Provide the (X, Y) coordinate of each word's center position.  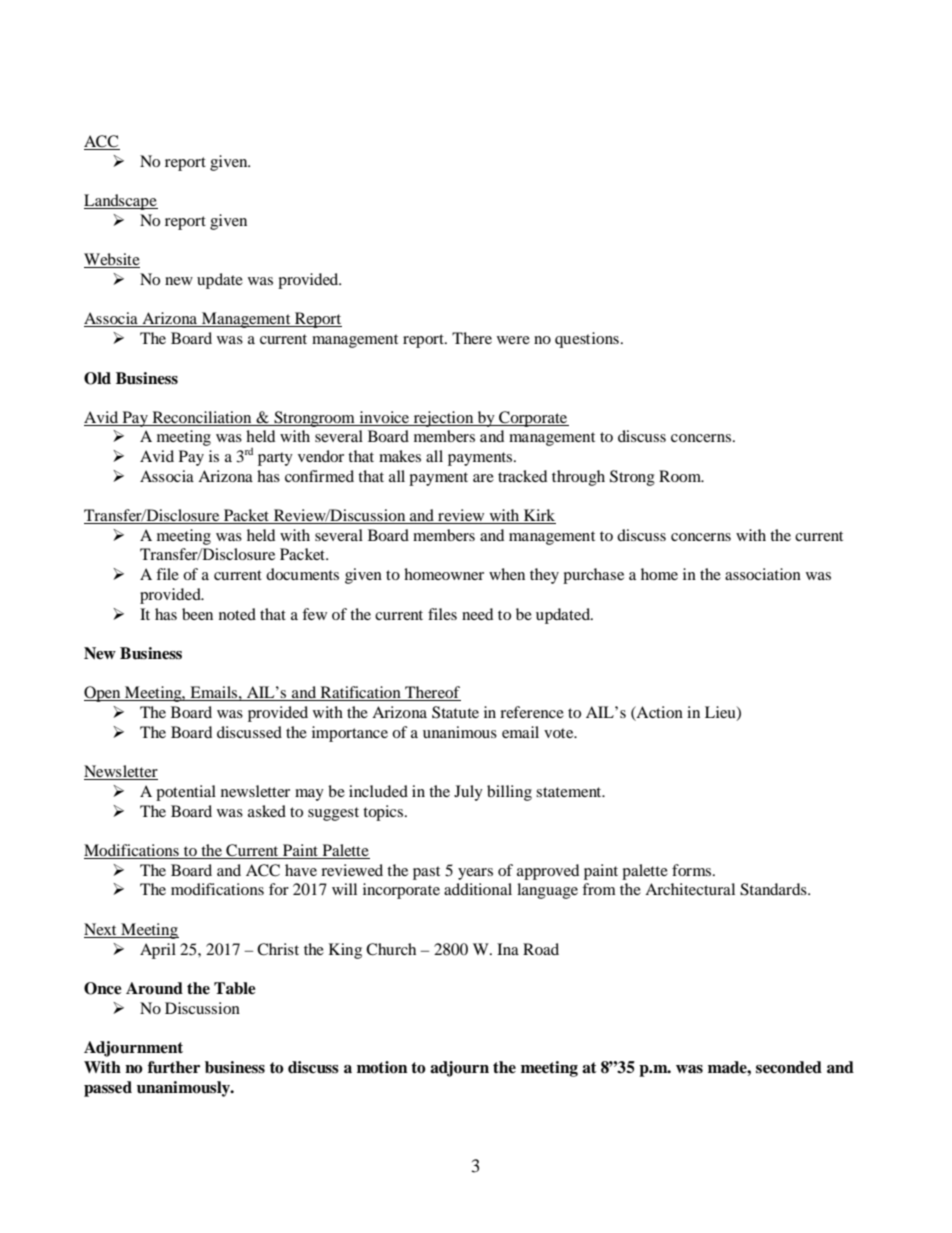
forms (693, 870)
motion (382, 1067)
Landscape (121, 202)
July (468, 793)
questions (587, 340)
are (483, 478)
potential (186, 793)
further (174, 1067)
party (275, 459)
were (513, 340)
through (578, 478)
